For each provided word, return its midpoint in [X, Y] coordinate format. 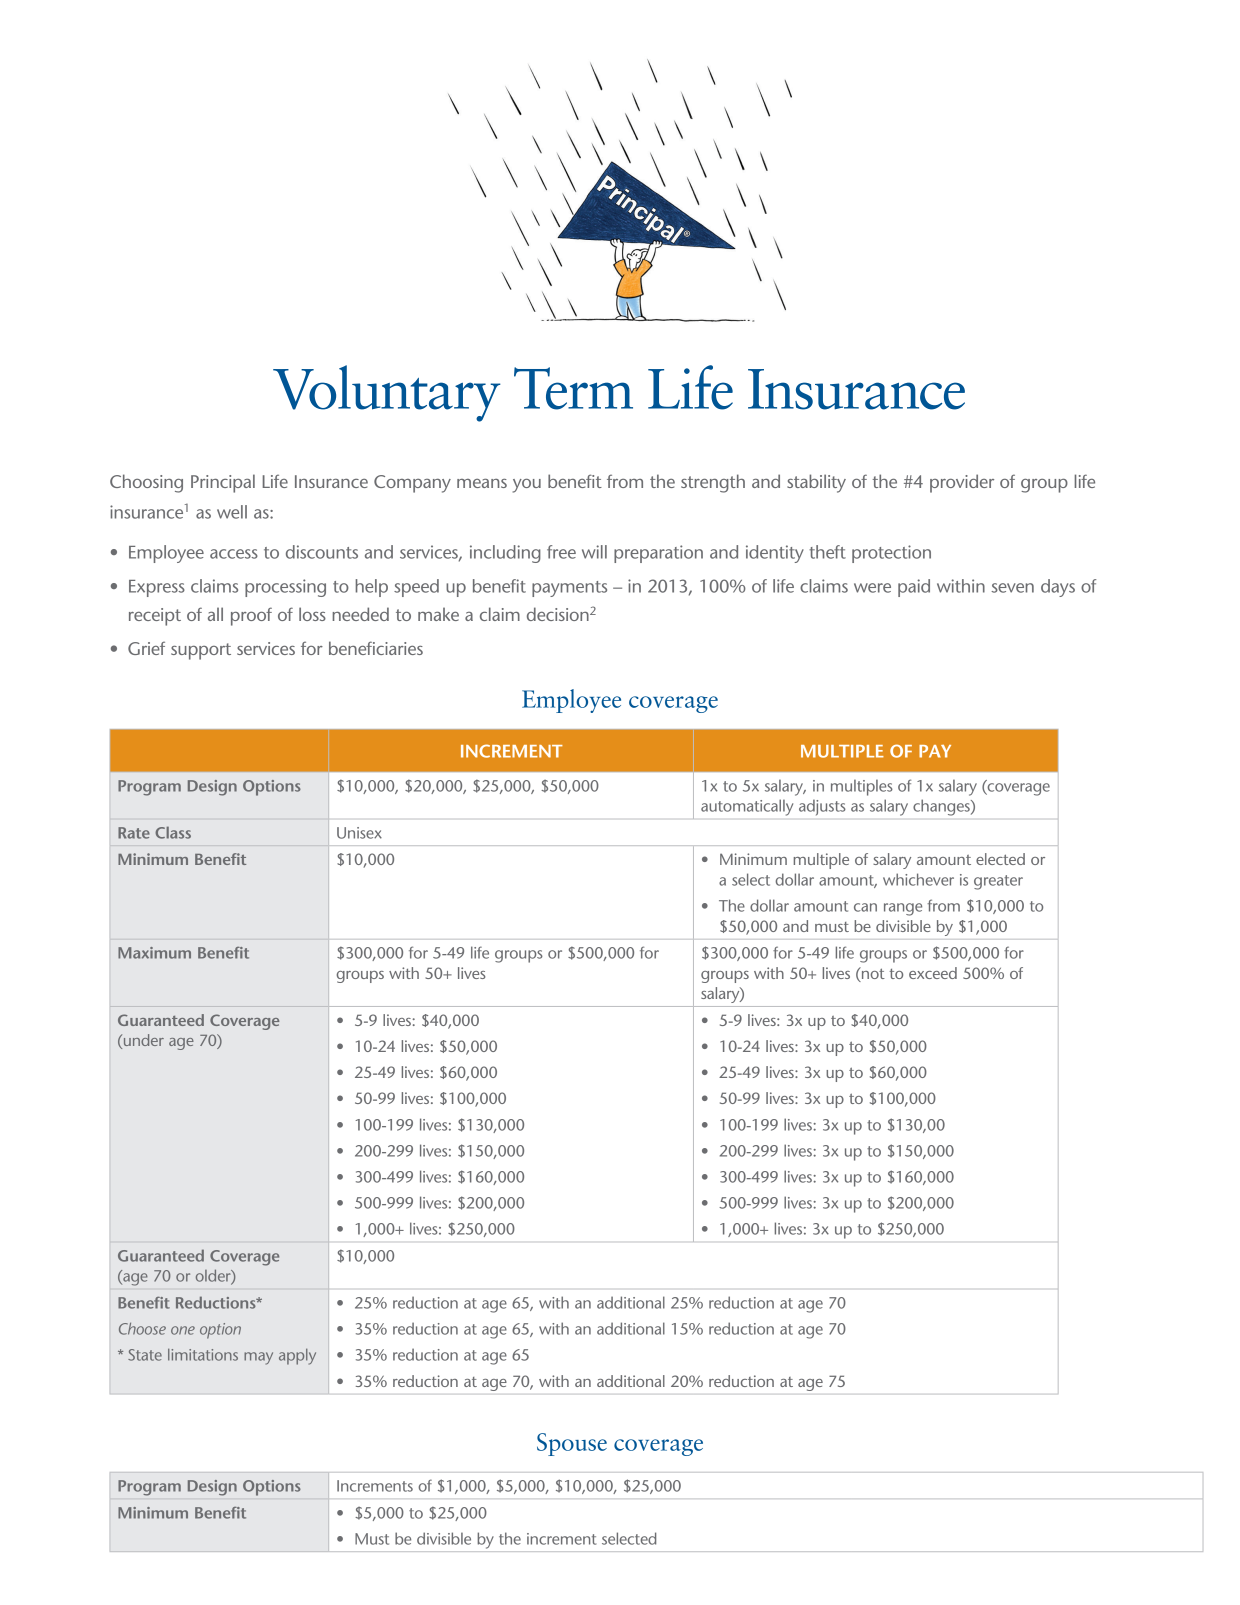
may [258, 1358]
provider [962, 483]
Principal [223, 483]
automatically [747, 807]
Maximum [154, 953]
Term [573, 388]
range [903, 909]
